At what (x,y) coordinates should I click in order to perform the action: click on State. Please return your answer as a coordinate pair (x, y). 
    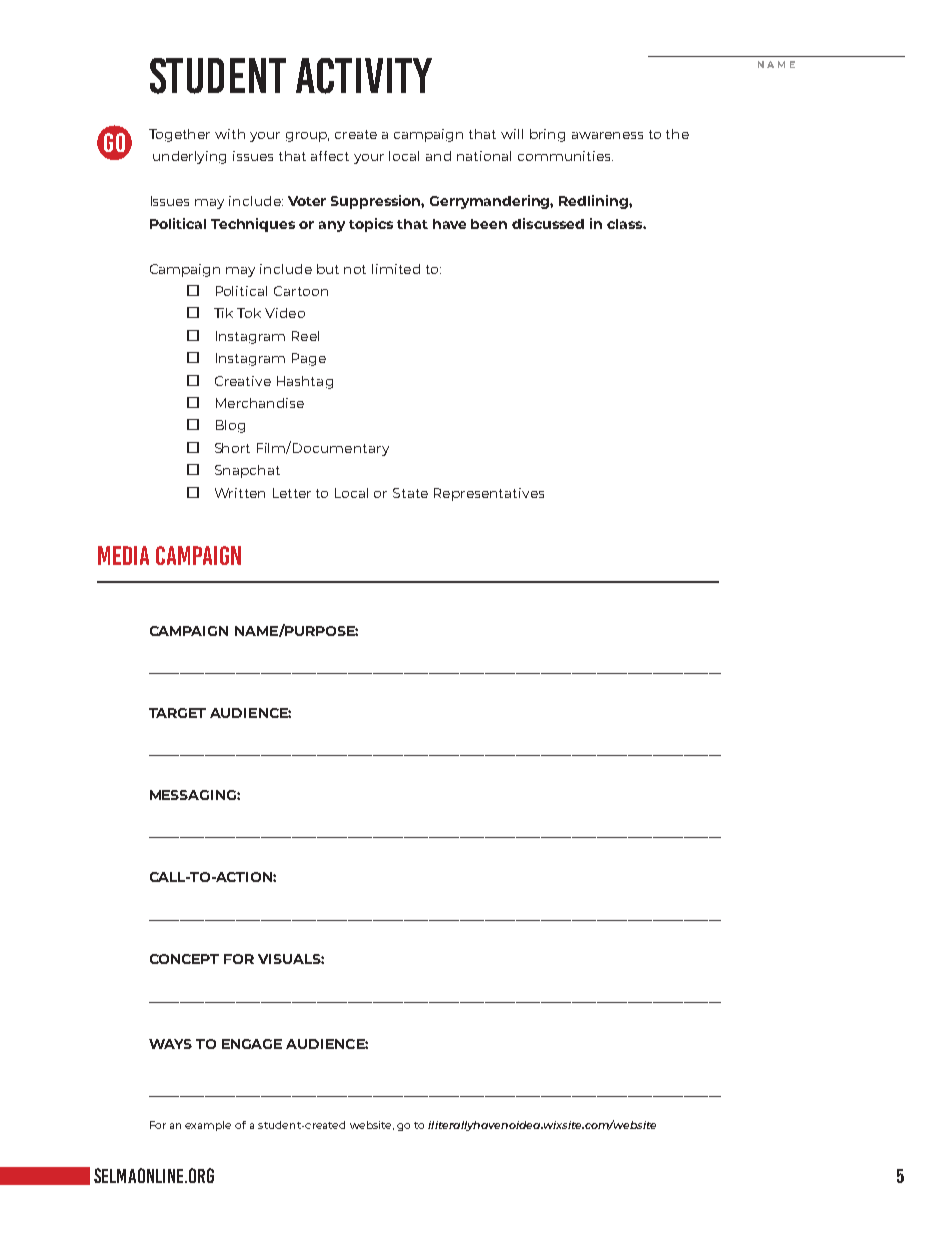
    Looking at the image, I should click on (410, 493).
